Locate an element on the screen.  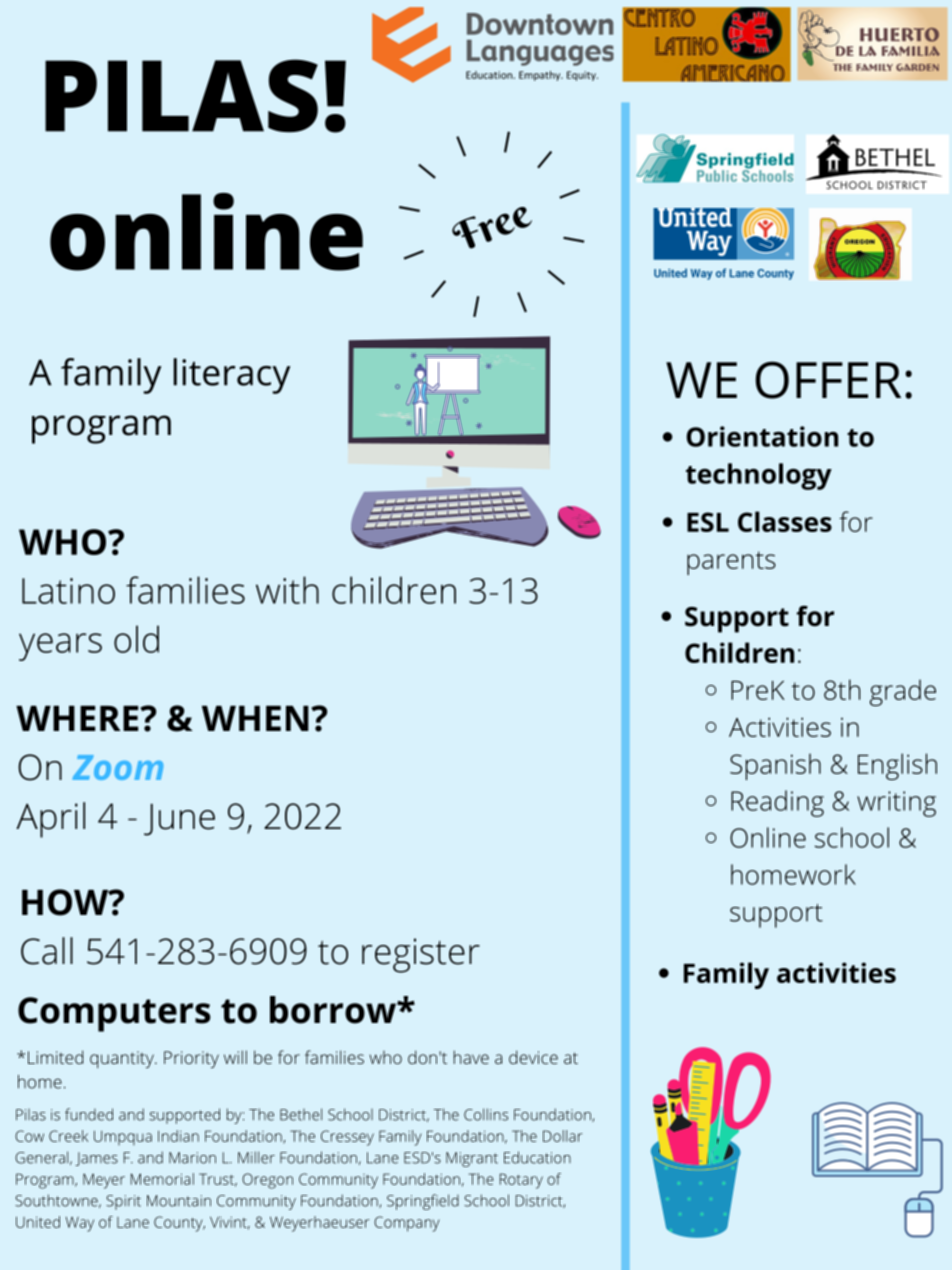
WHEN is located at coordinates (255, 718).
